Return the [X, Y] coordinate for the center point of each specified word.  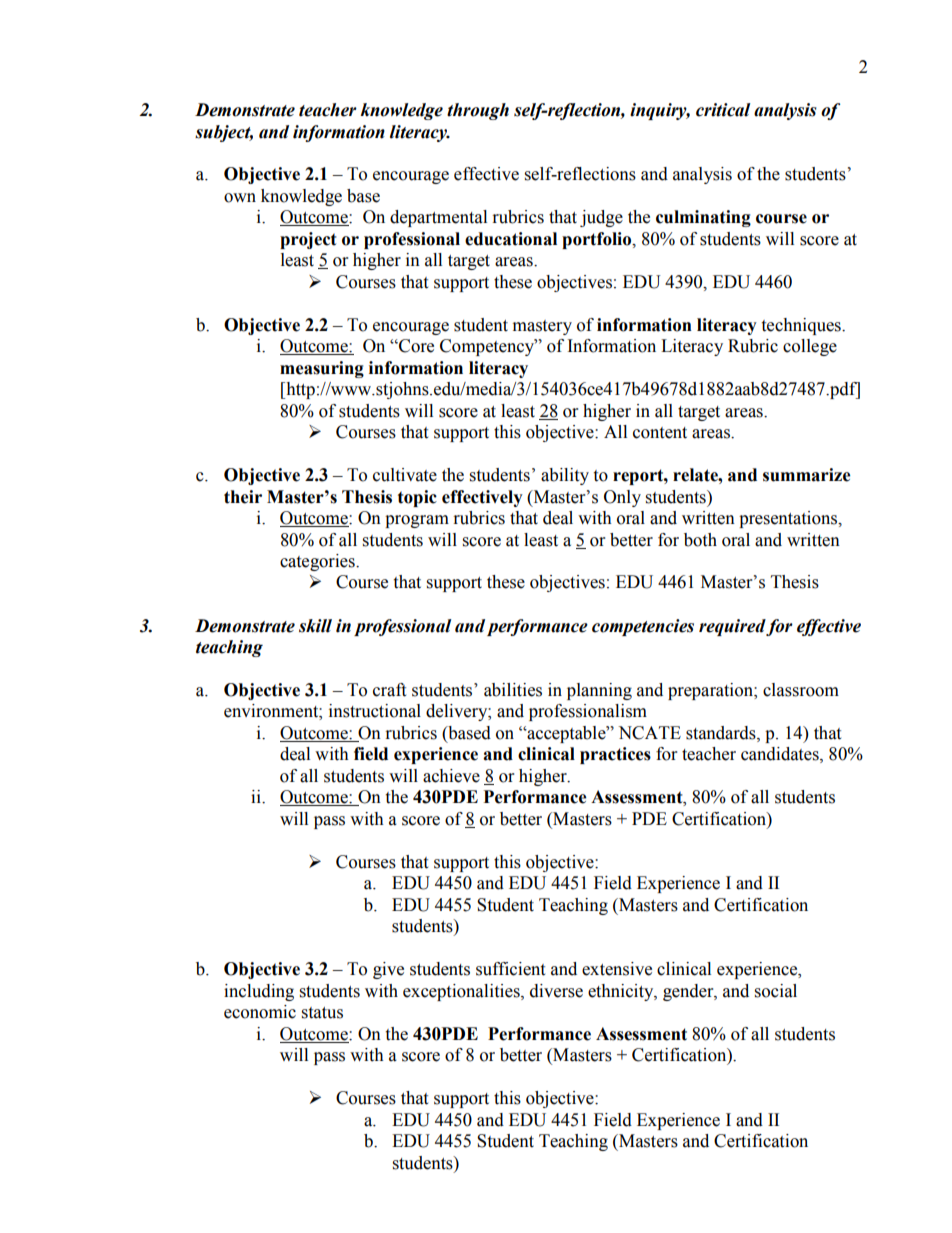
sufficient [510, 969]
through [478, 111]
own [240, 198]
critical [723, 110]
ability [565, 476]
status [322, 1013]
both [700, 540]
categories [318, 562]
